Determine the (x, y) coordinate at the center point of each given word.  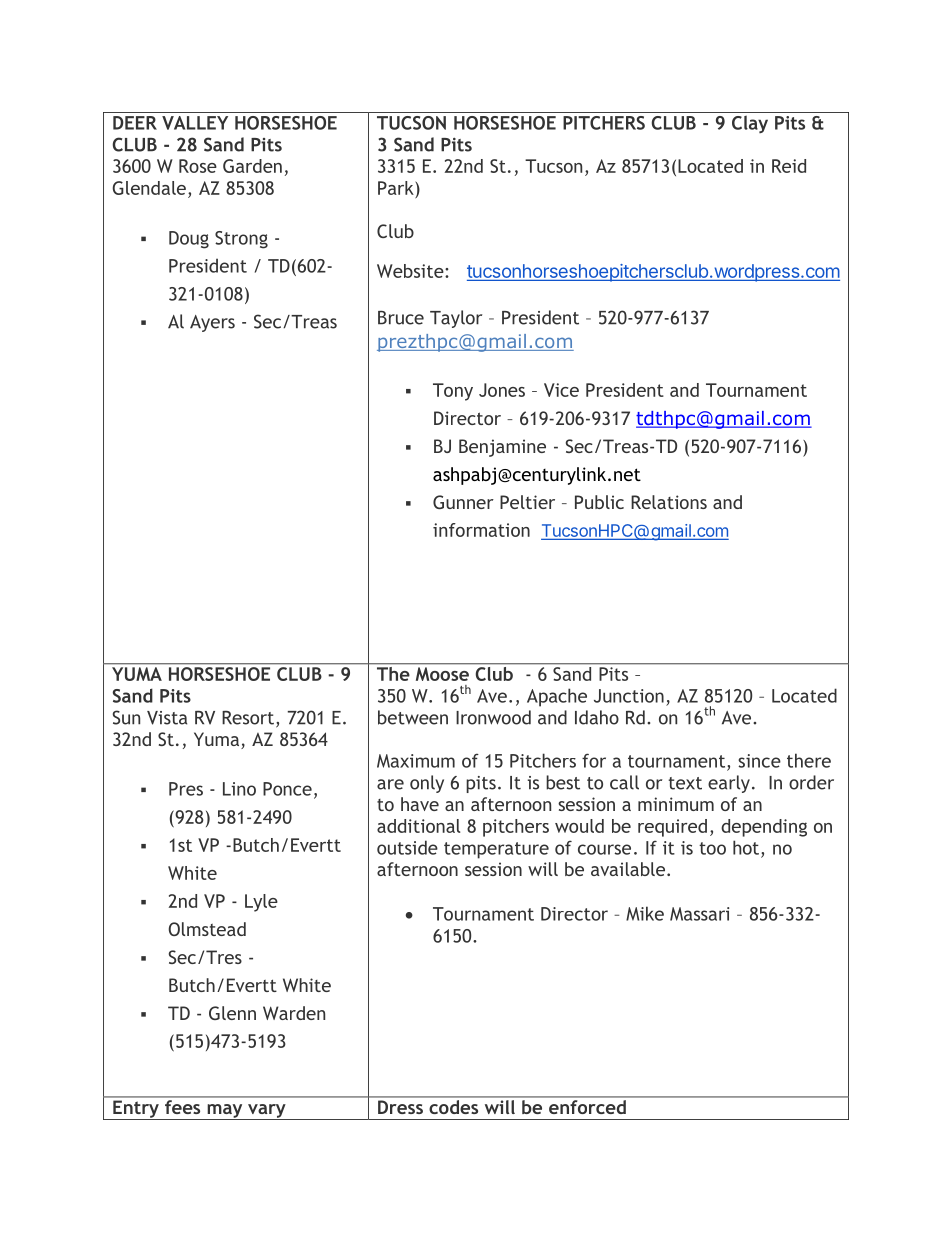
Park (397, 188)
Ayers (212, 323)
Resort (248, 718)
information (481, 530)
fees (182, 1107)
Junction (629, 696)
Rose (198, 166)
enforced (587, 1107)
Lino (239, 789)
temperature (496, 850)
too (712, 848)
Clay (750, 124)
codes (454, 1107)
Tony (453, 392)
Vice (561, 390)
